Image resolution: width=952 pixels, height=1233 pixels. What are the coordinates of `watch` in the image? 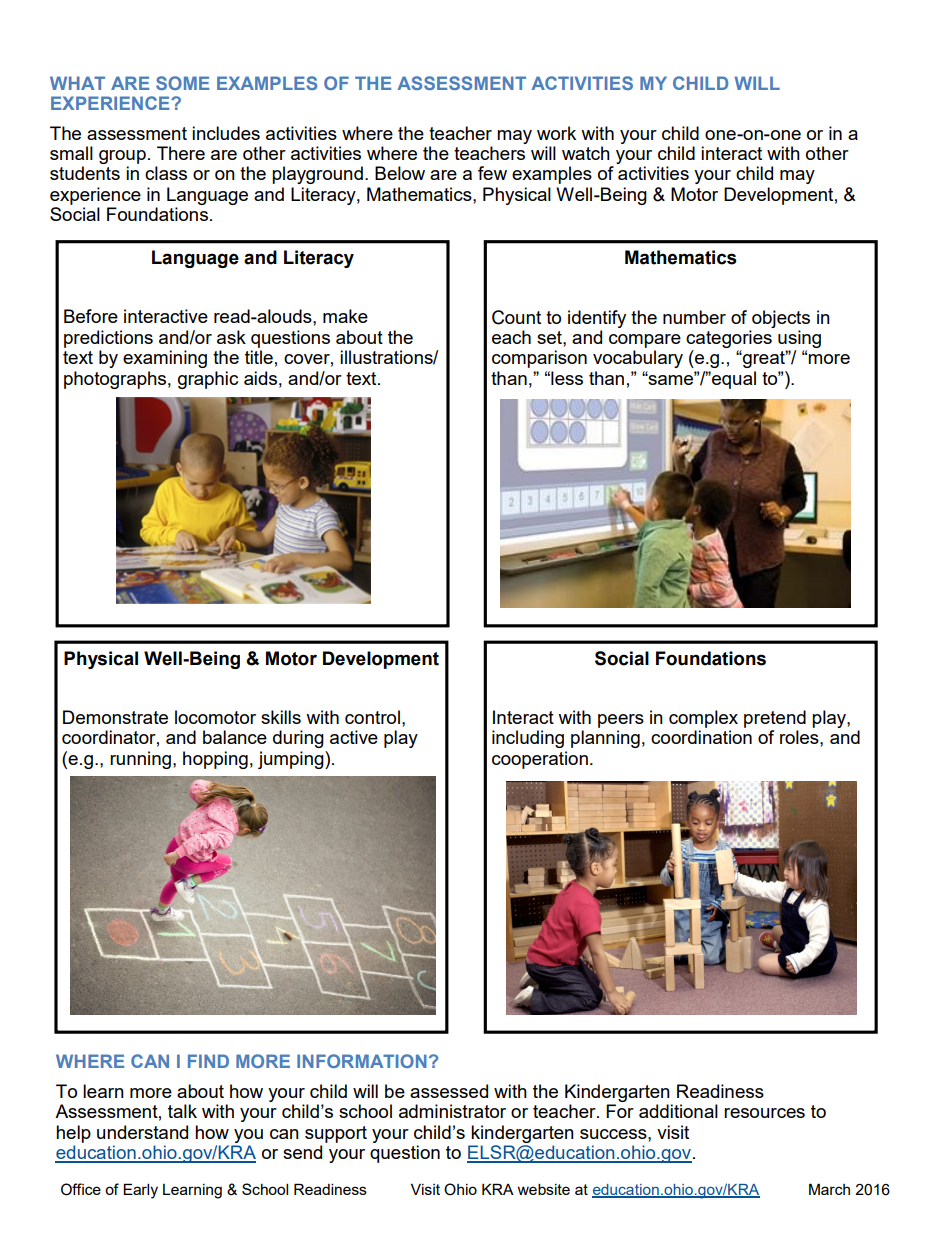 It's located at (586, 153).
